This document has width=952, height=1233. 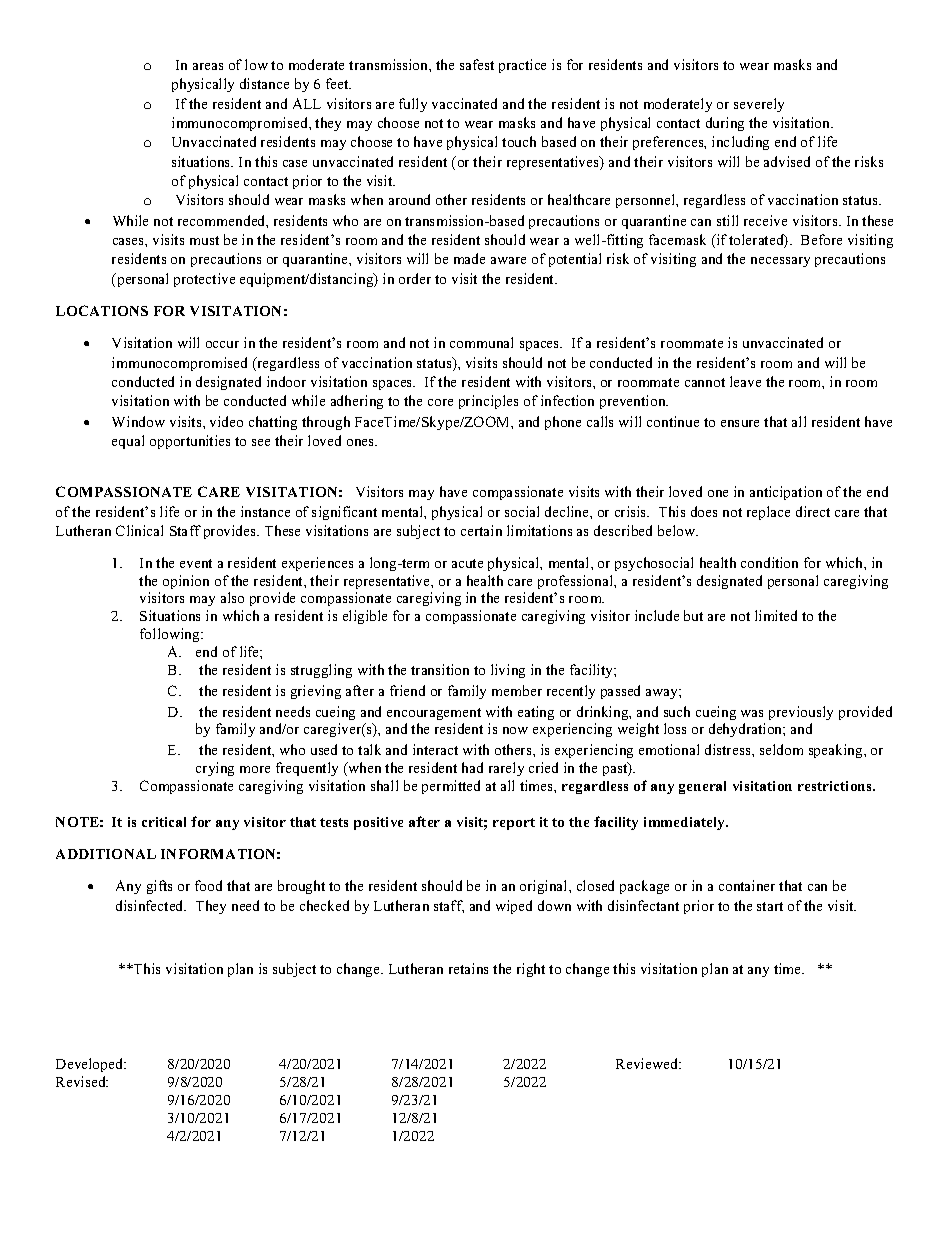 I want to click on was, so click(x=752, y=713).
